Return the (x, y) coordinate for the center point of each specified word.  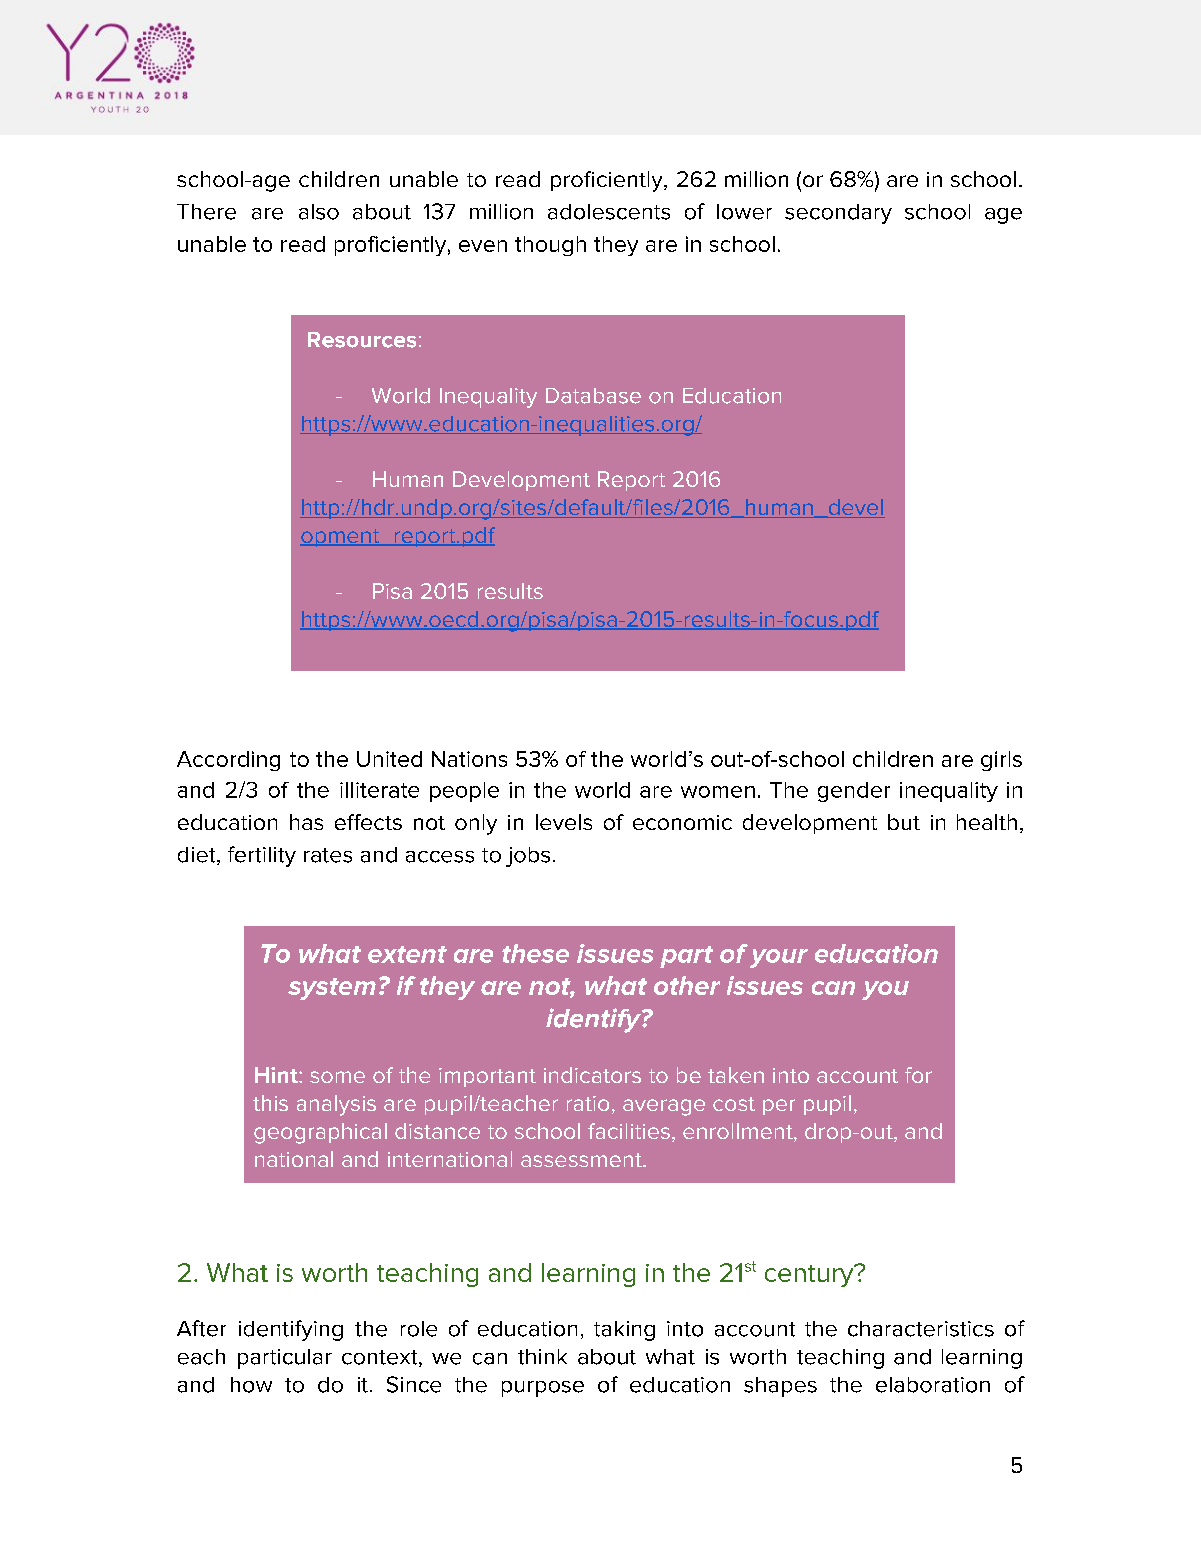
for (918, 1075)
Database (593, 396)
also (319, 212)
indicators (592, 1075)
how (251, 1385)
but (904, 822)
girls (1001, 761)
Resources (362, 340)
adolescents (609, 212)
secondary (838, 214)
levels (564, 822)
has (306, 822)
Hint (277, 1075)
